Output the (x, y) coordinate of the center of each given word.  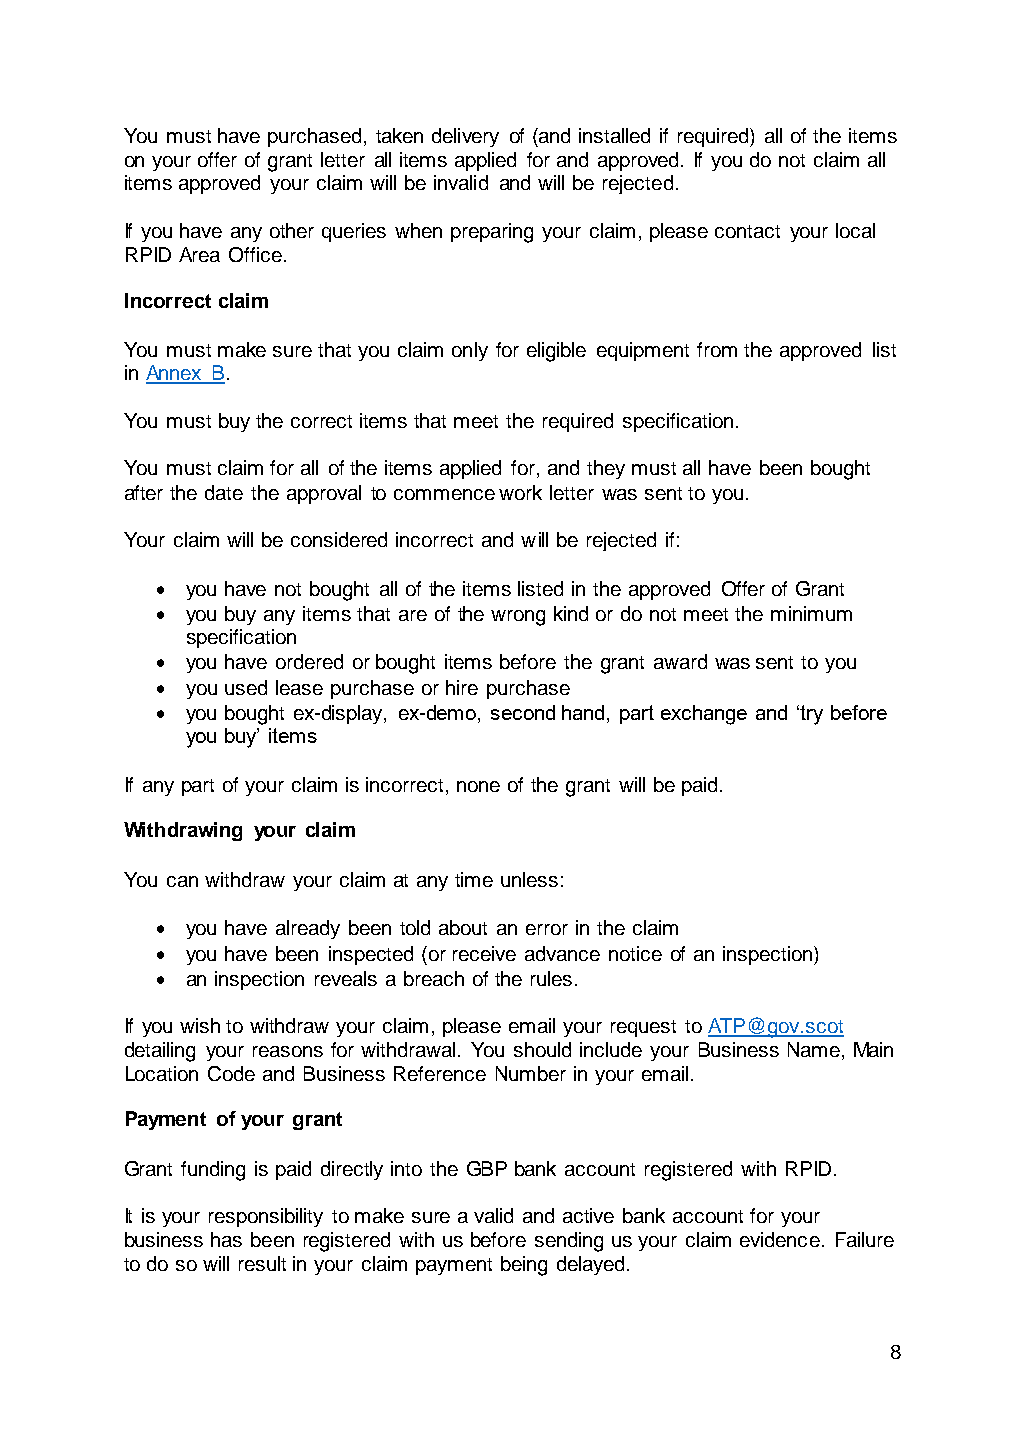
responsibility (266, 1217)
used (246, 687)
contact (747, 231)
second (523, 712)
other (292, 230)
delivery (465, 137)
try (811, 715)
